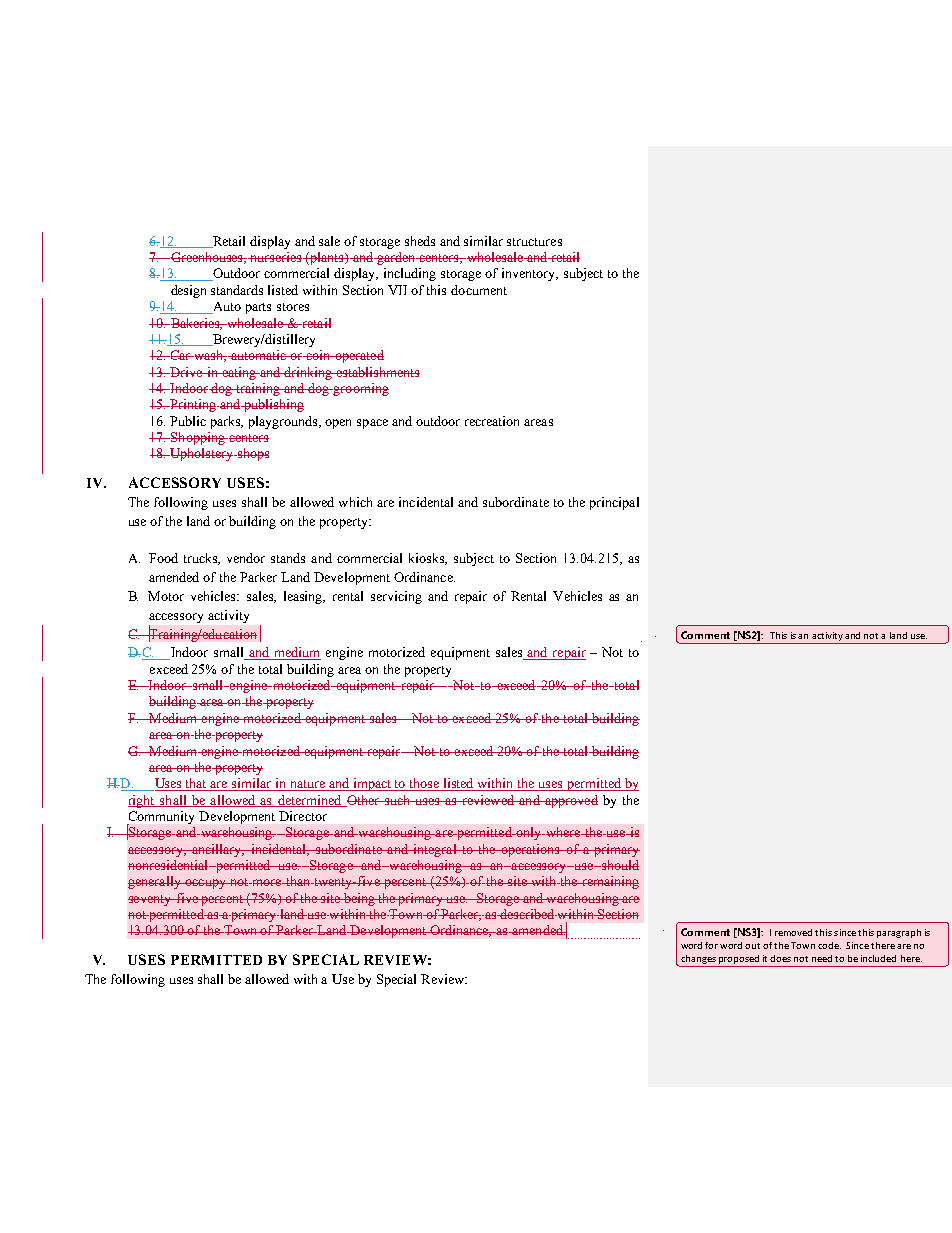  What do you see at coordinates (267, 882) in the page?
I see `more` at bounding box center [267, 882].
